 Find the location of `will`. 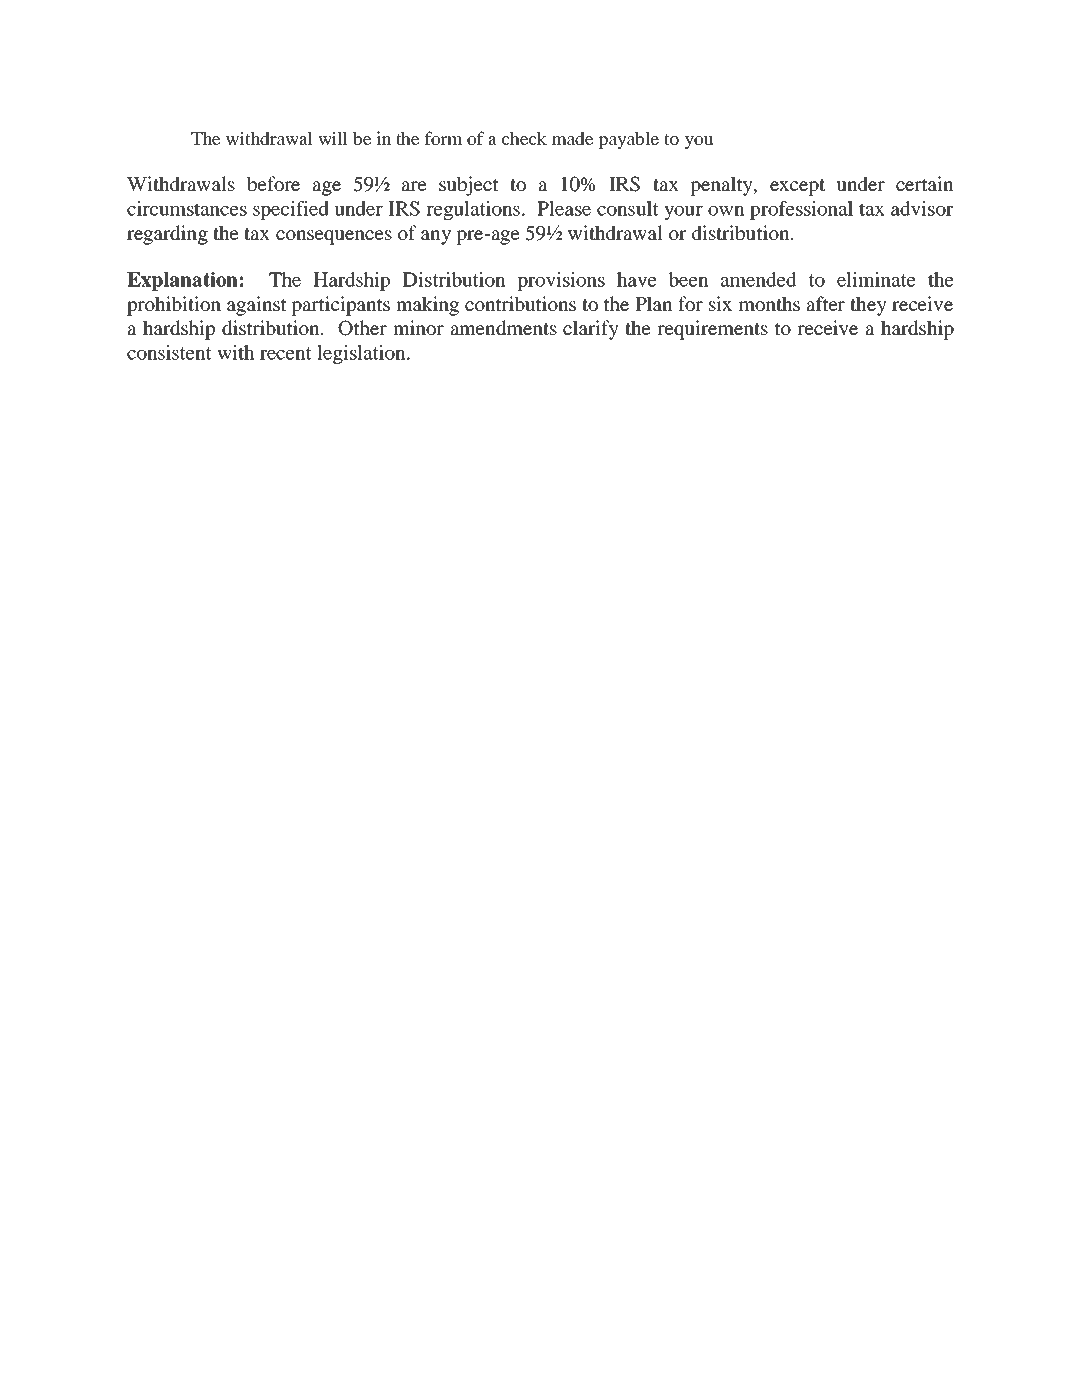

will is located at coordinates (333, 138).
